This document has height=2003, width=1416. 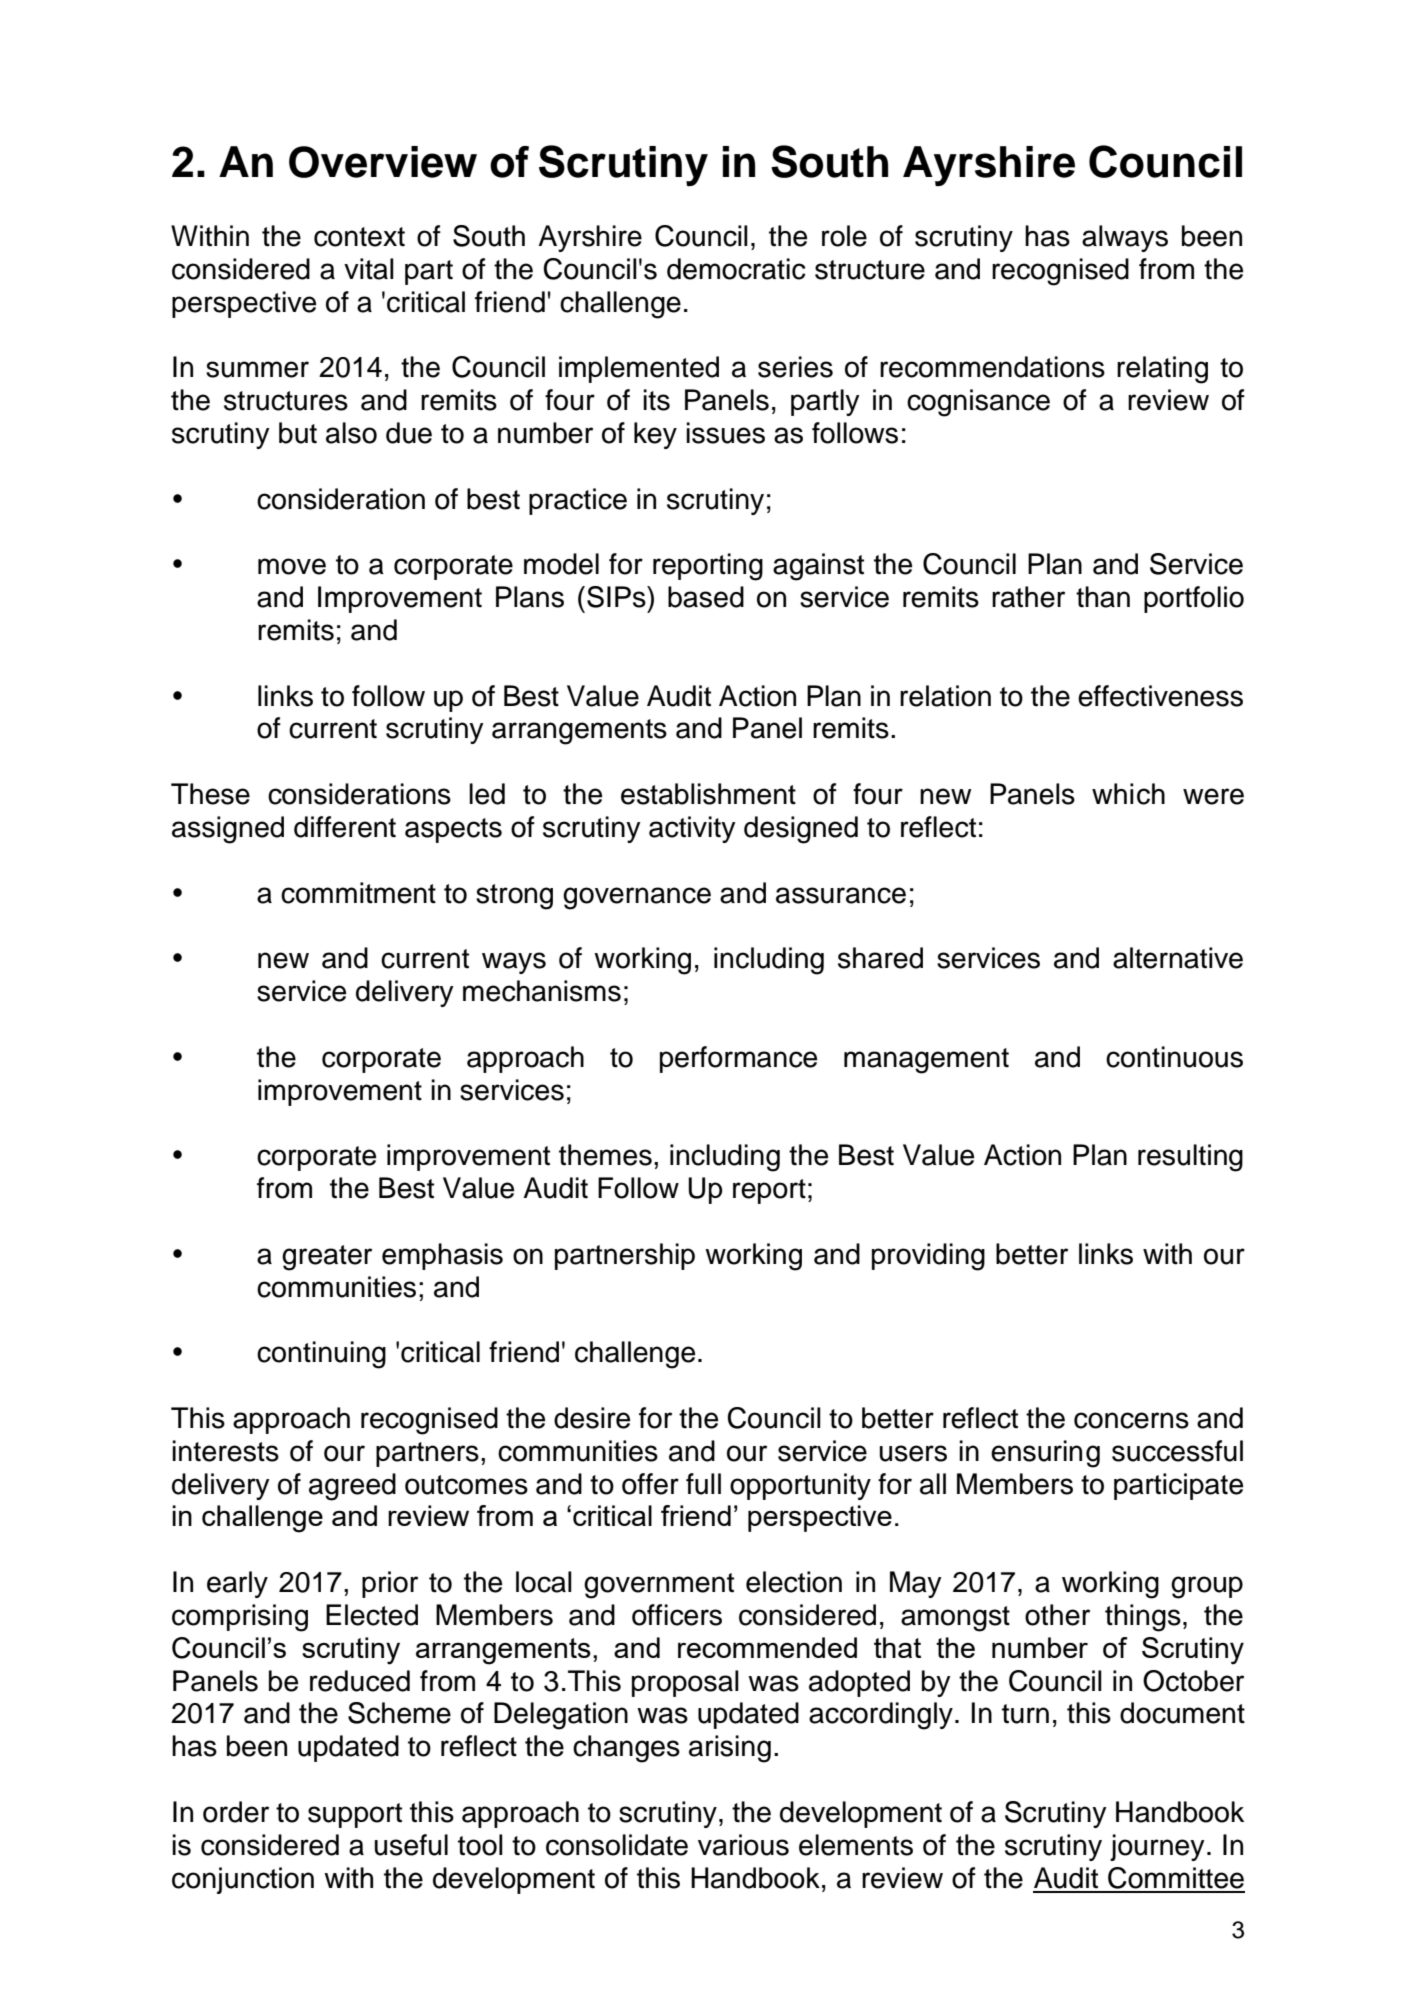 I want to click on support, so click(x=355, y=1815).
